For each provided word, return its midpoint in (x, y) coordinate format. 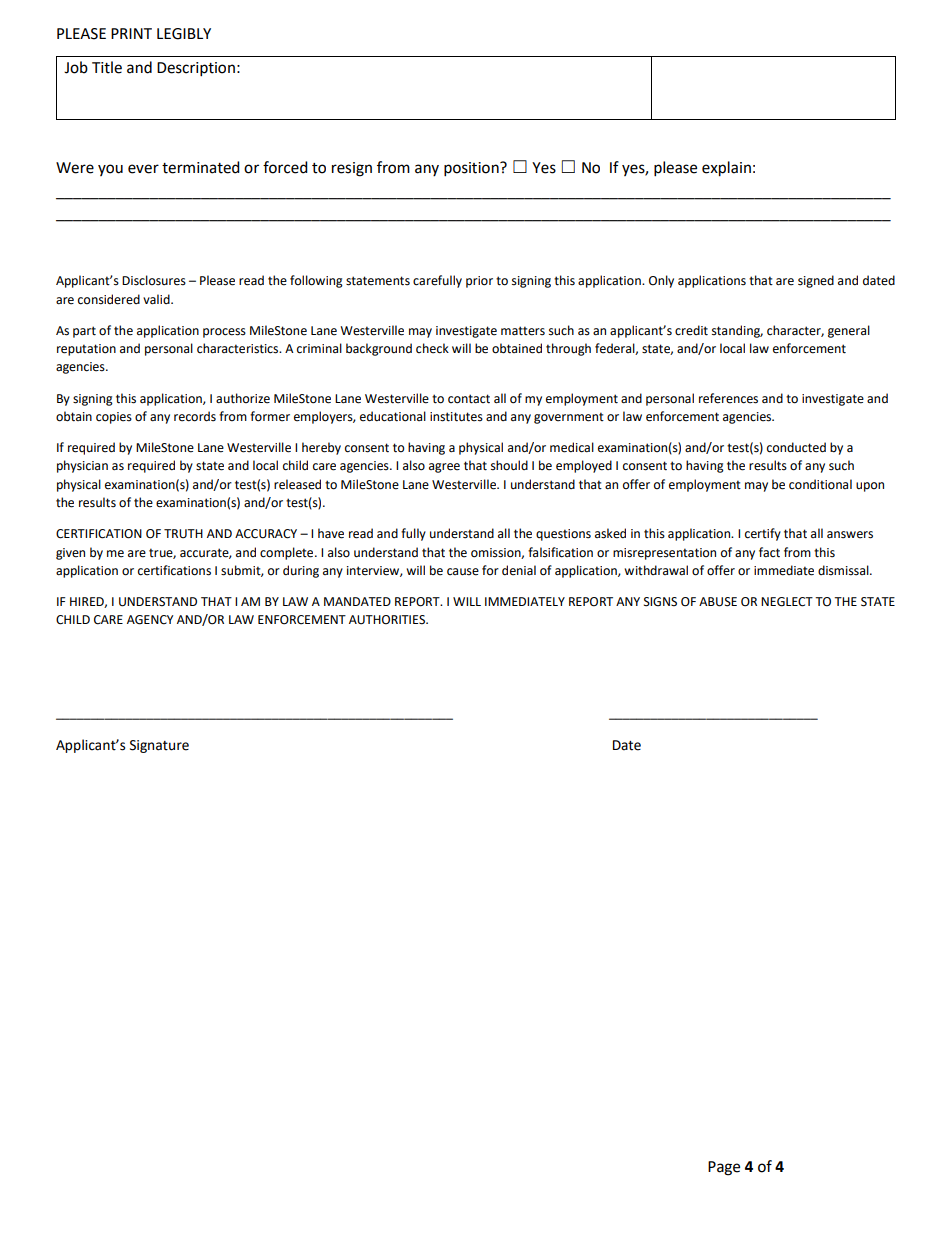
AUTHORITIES (388, 620)
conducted (796, 447)
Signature (159, 746)
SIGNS (660, 602)
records (195, 416)
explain (726, 169)
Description (196, 69)
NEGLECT (787, 602)
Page (724, 1168)
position (472, 169)
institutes (456, 417)
